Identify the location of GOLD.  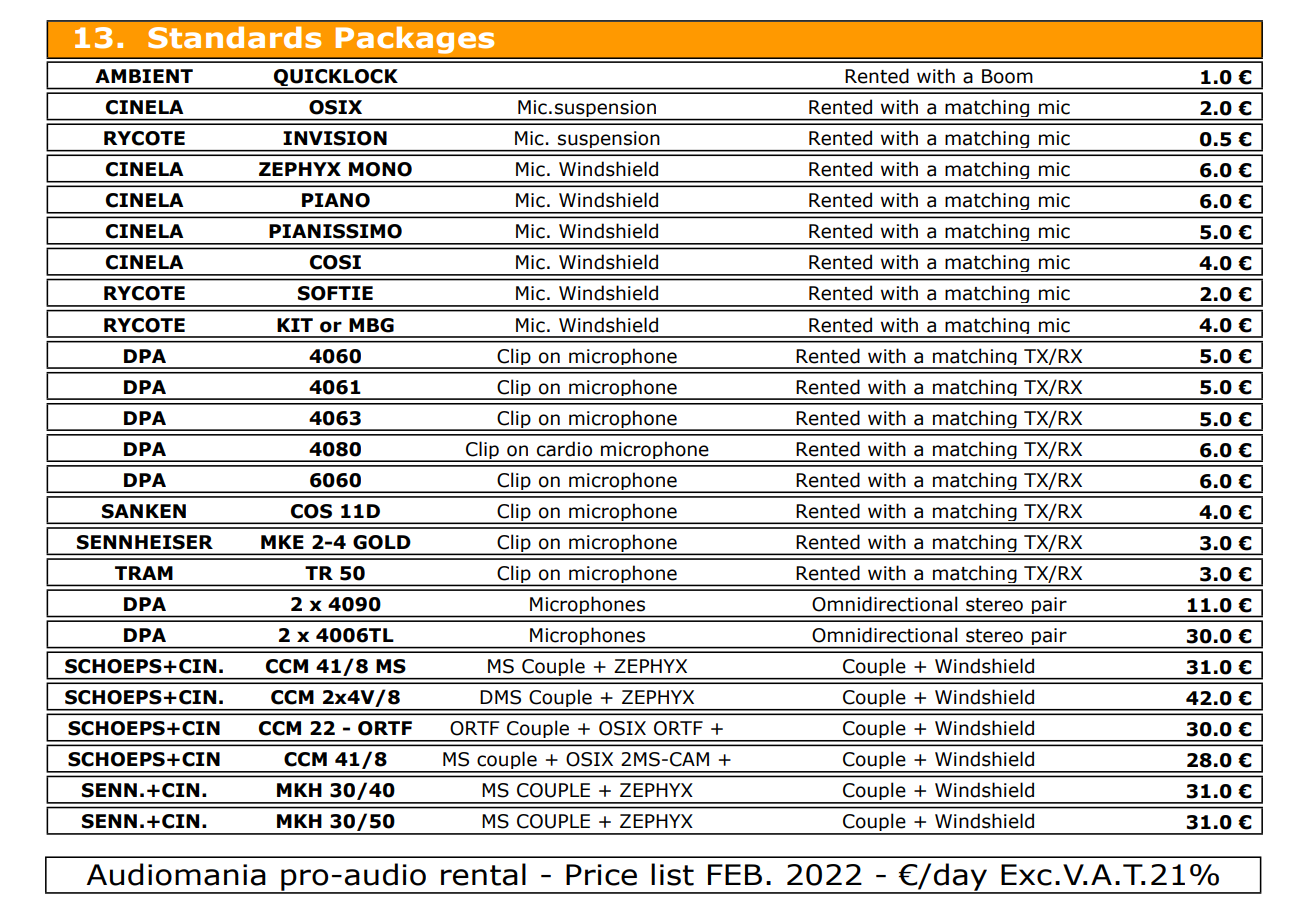
(382, 542).
